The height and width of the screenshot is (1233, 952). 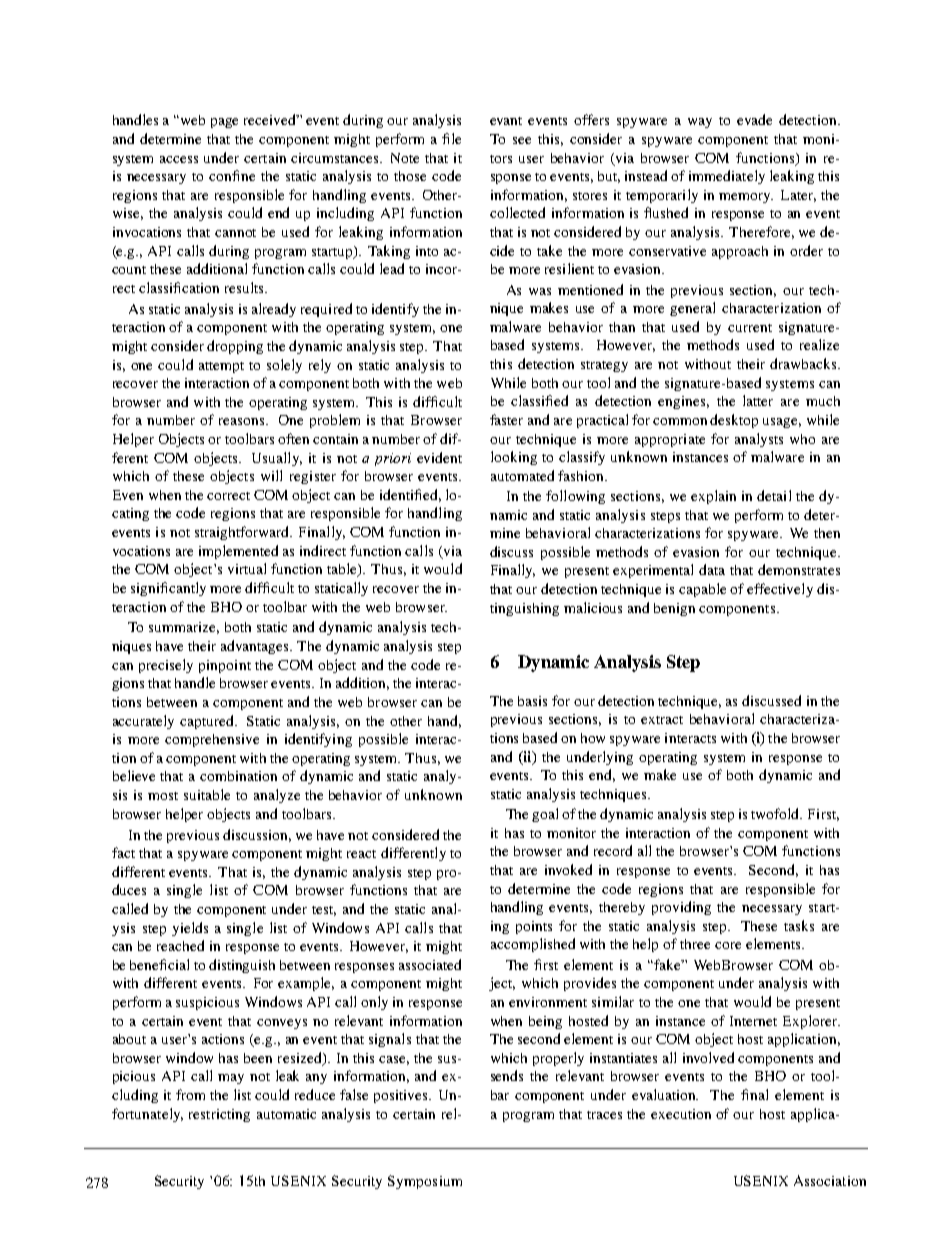 What do you see at coordinates (674, 609) in the screenshot?
I see `benign` at bounding box center [674, 609].
